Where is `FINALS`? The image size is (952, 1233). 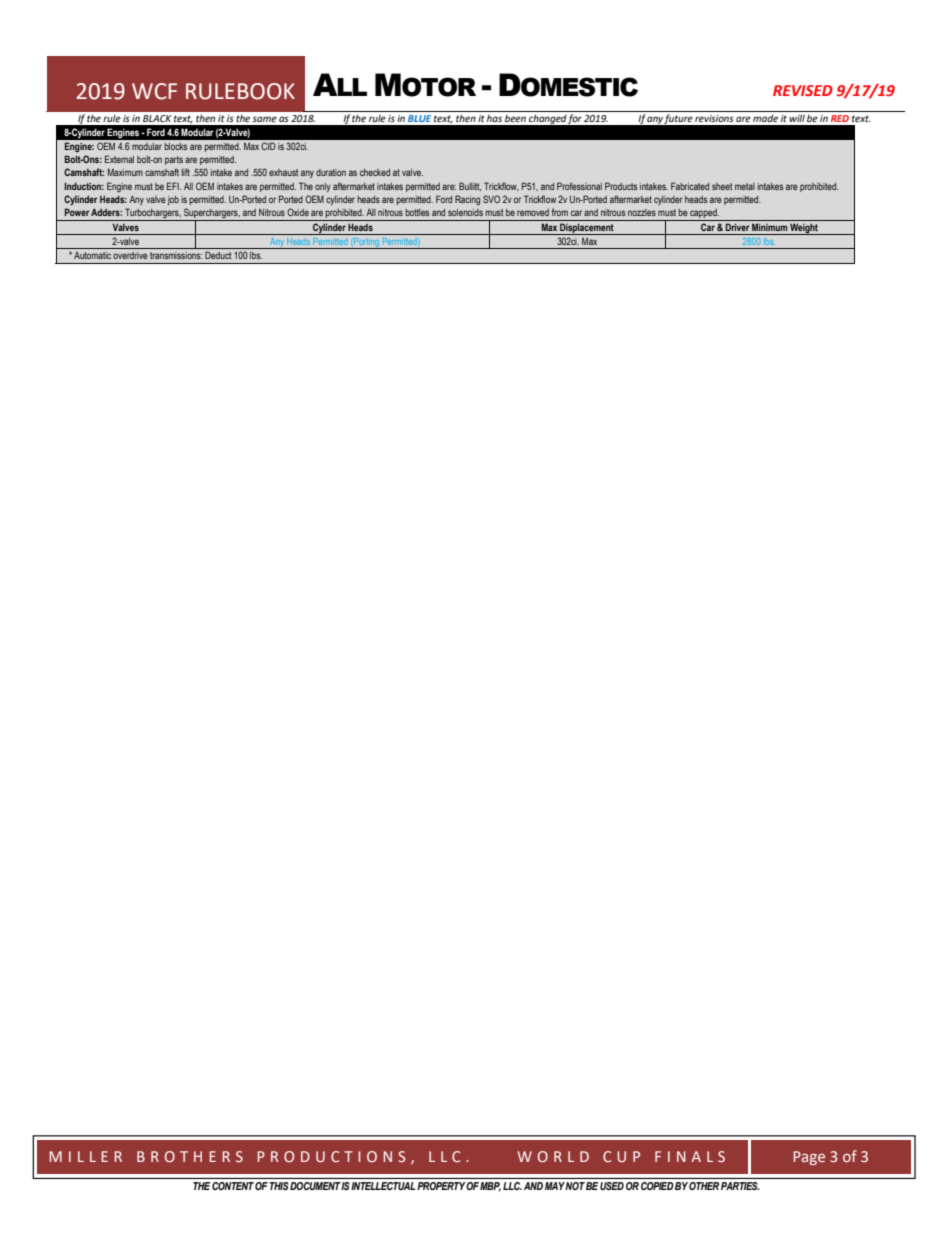
FINALS is located at coordinates (690, 1156).
